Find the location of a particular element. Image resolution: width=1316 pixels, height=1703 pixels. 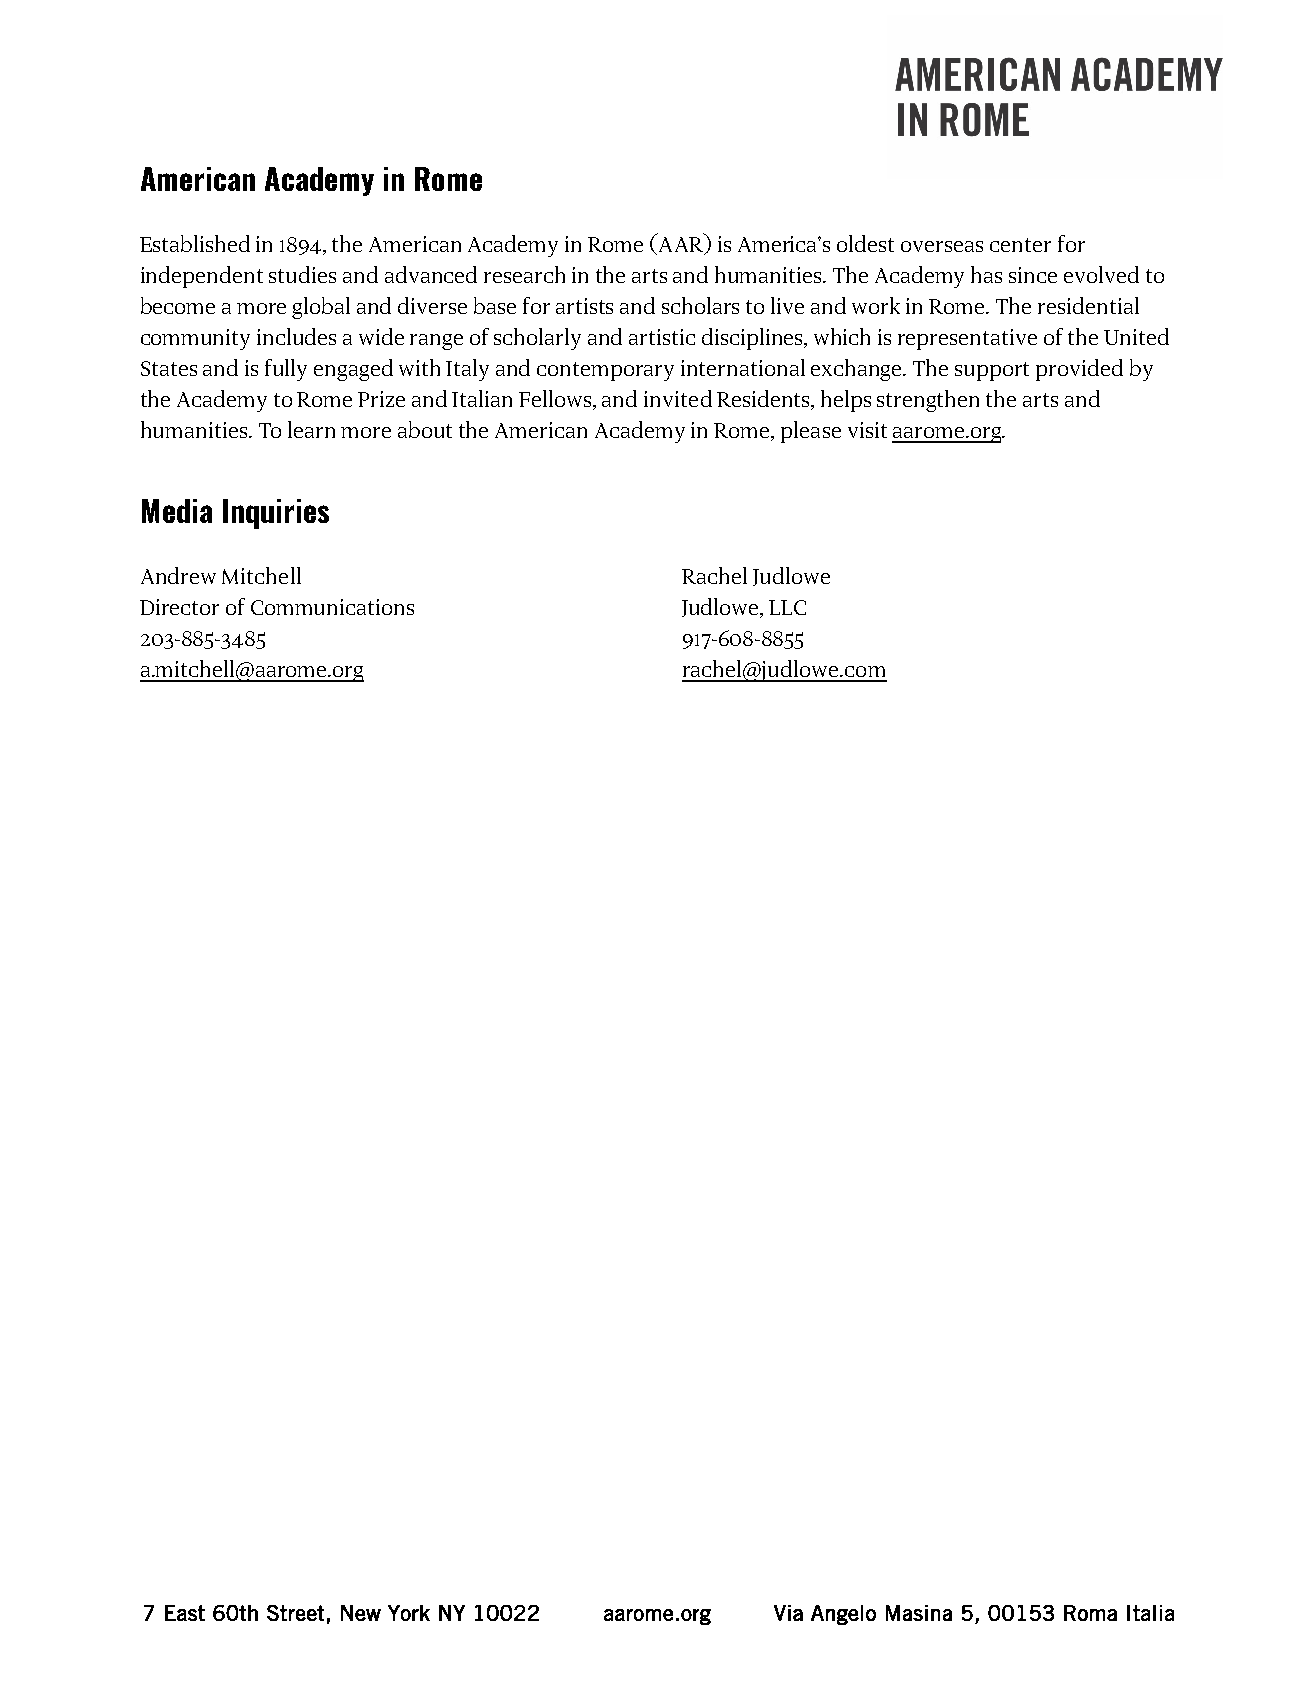

scholars is located at coordinates (700, 305).
